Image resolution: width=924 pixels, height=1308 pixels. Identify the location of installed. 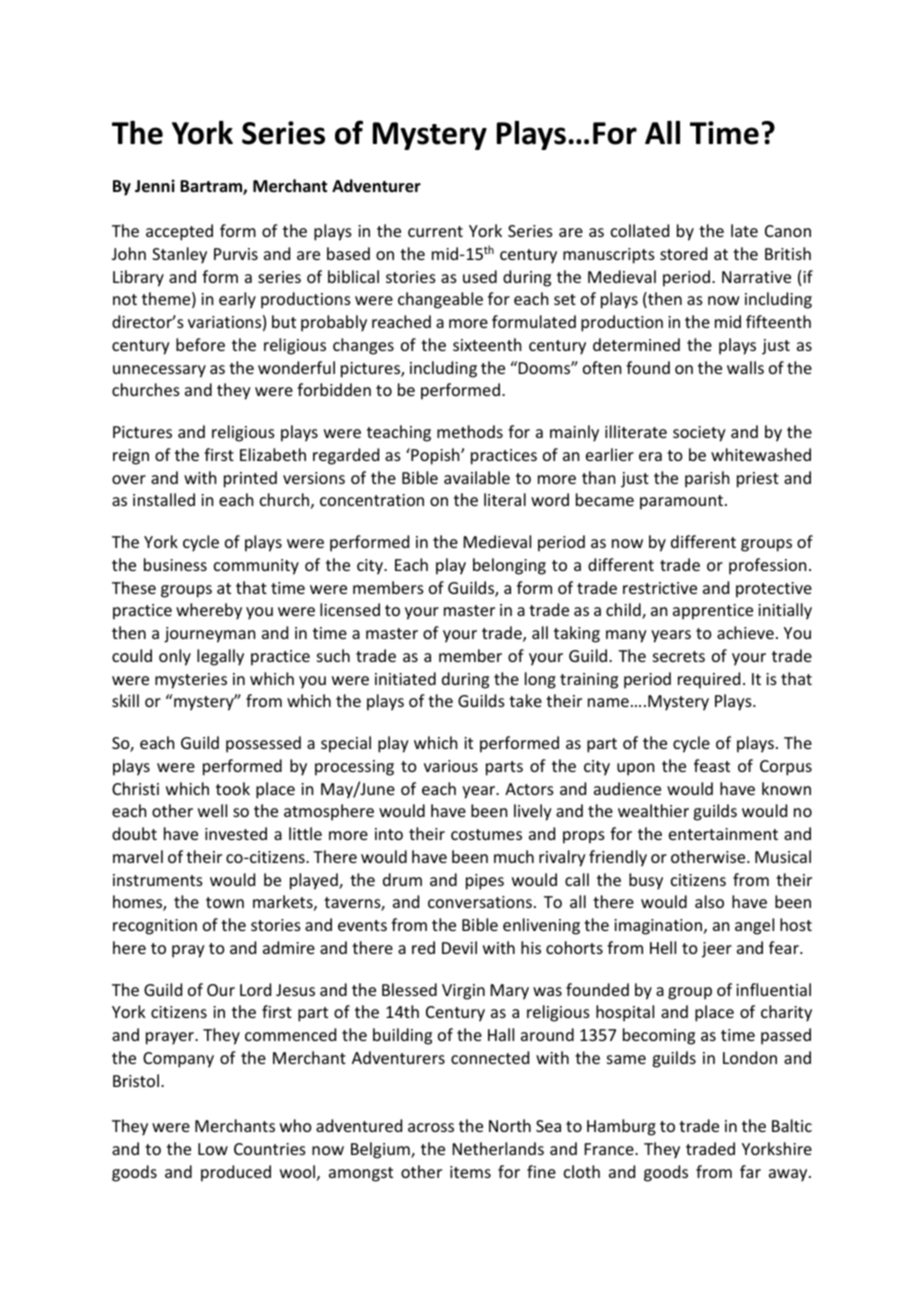
(164, 499).
